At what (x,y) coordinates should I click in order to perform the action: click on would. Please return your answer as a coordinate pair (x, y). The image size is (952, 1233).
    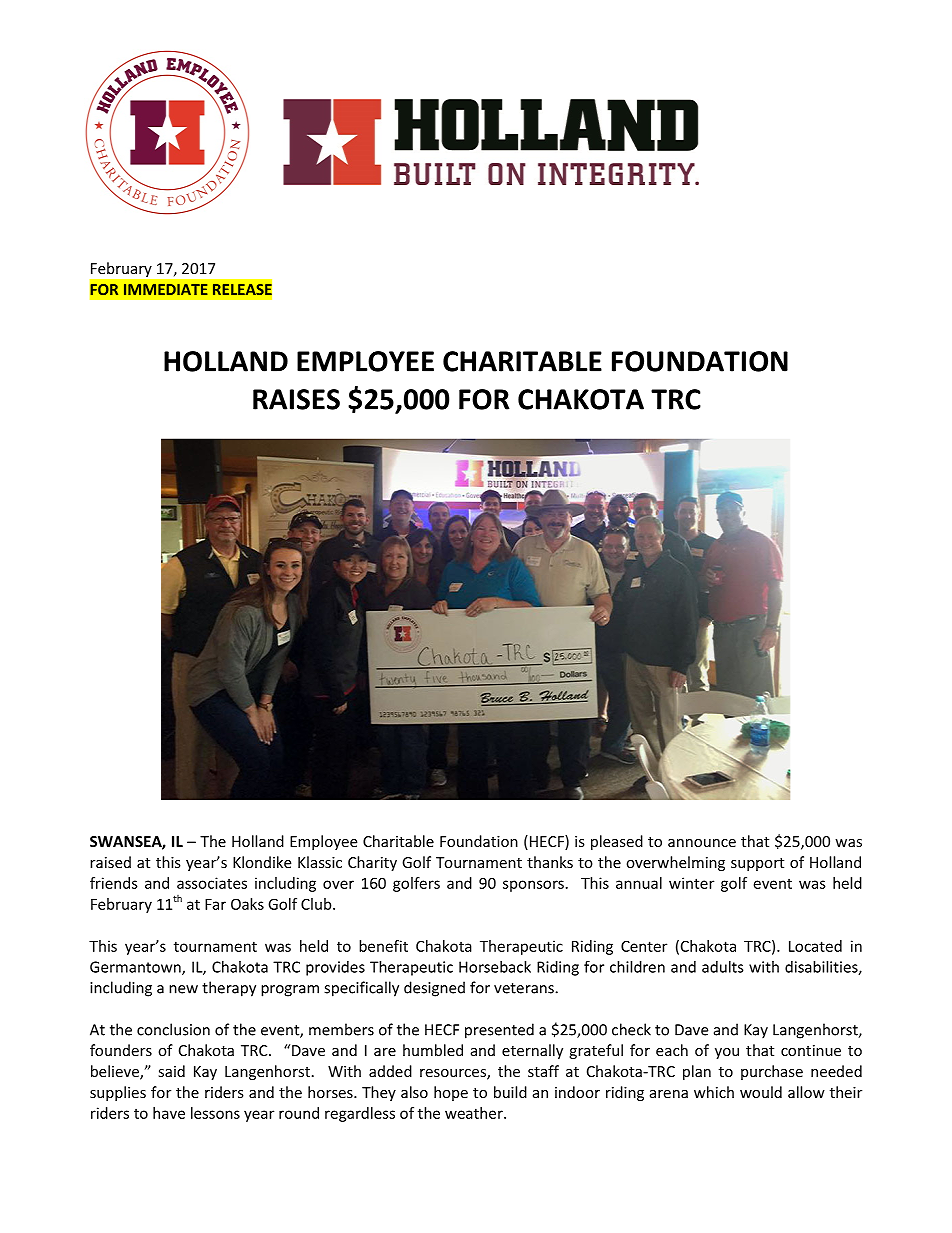
    Looking at the image, I should click on (761, 1092).
